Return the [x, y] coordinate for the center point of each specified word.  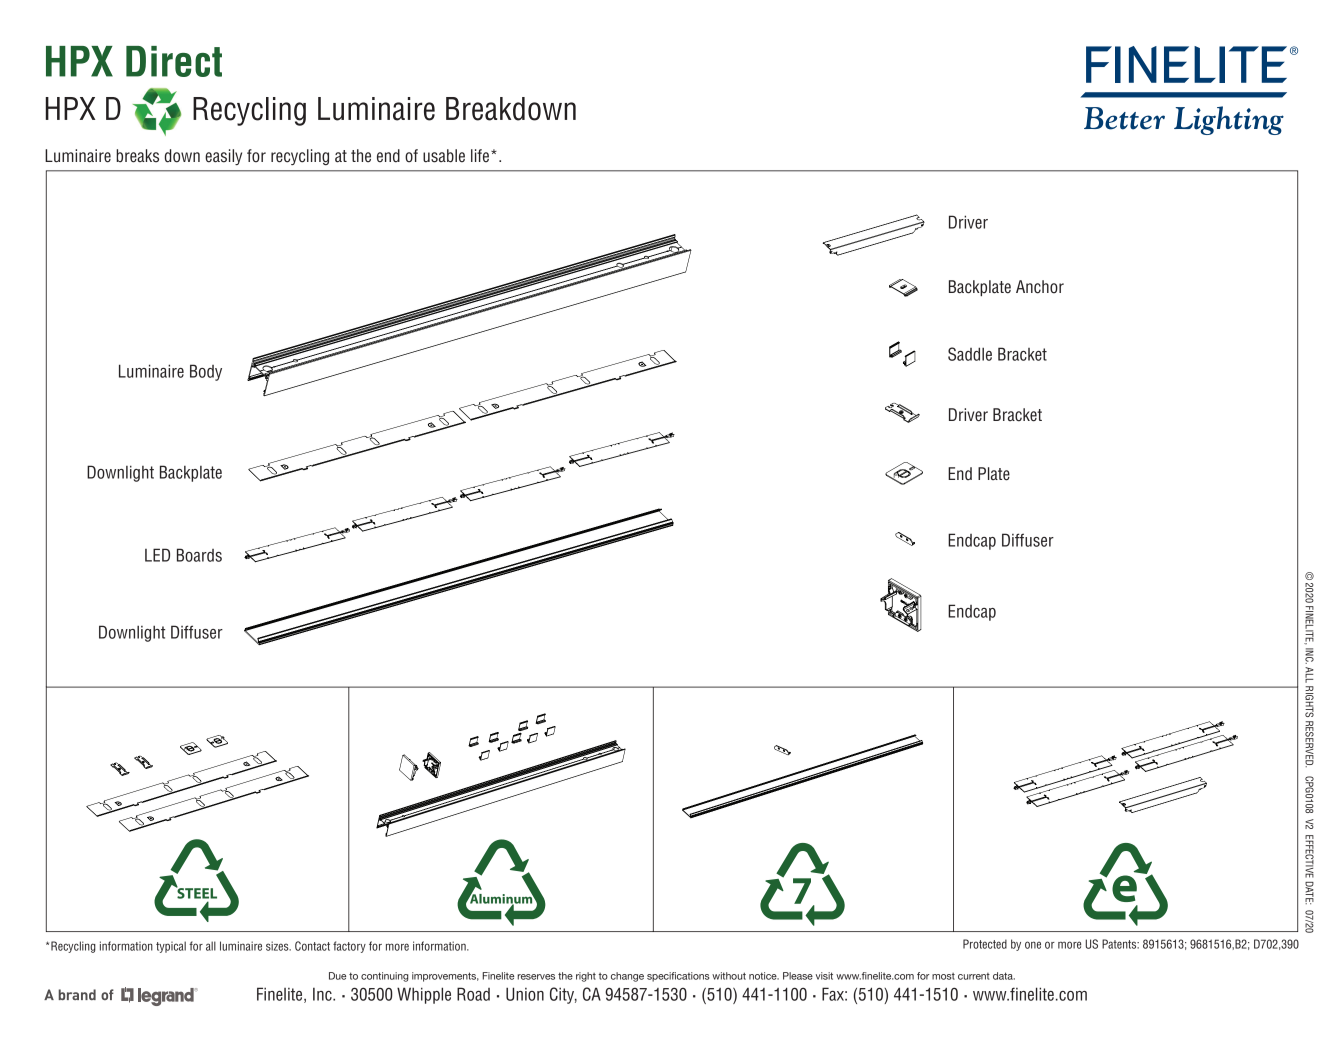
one [1033, 945]
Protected [985, 944]
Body [206, 372]
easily [223, 157]
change [627, 977]
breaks [137, 156]
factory [349, 947]
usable [444, 156]
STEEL [196, 892]
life [480, 155]
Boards [199, 555]
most [943, 976]
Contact [312, 946]
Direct [174, 61]
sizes [278, 946]
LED [157, 555]
